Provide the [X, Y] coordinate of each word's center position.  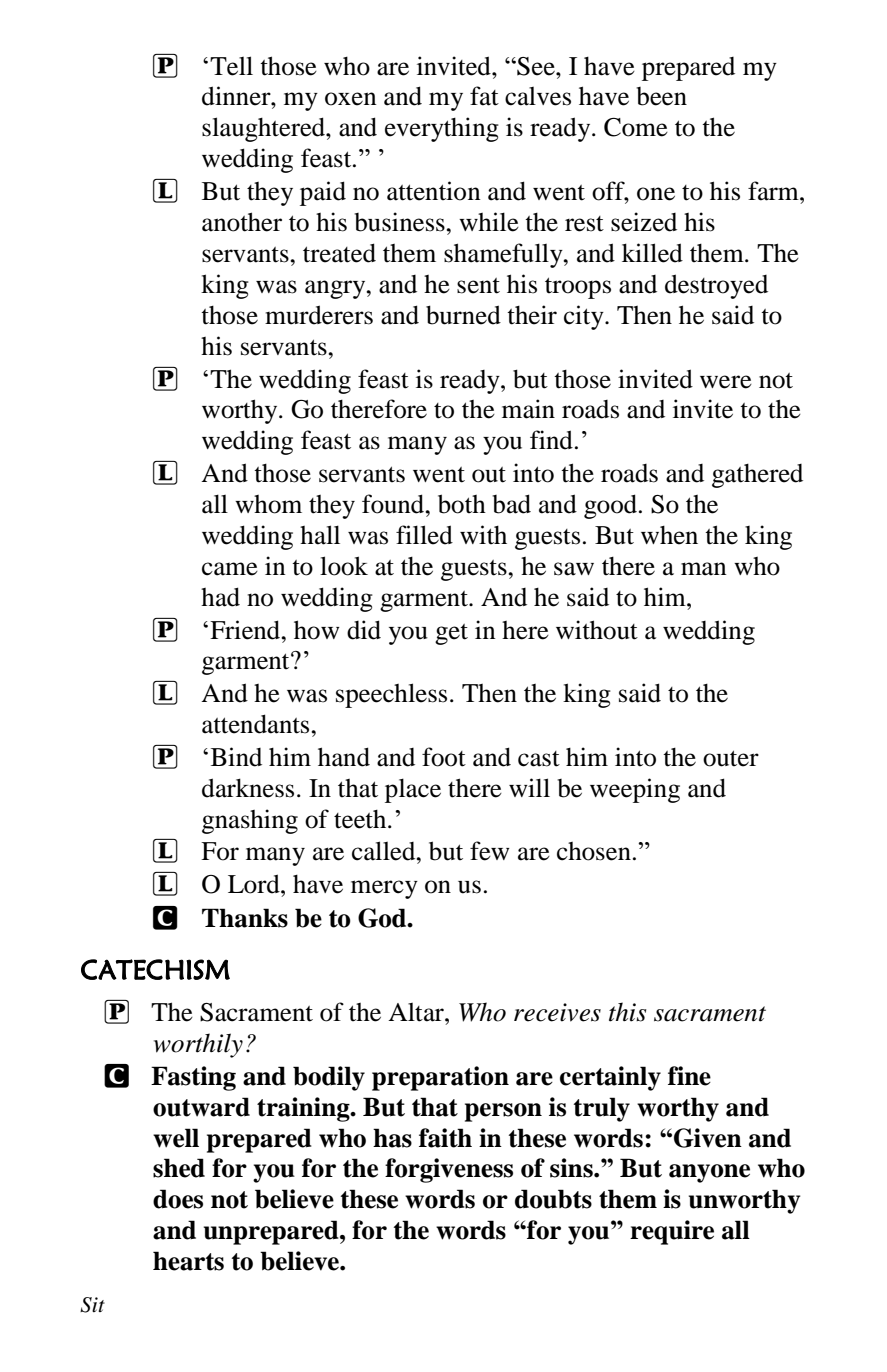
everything [442, 129]
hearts [188, 1261]
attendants [257, 724]
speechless [391, 695]
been [661, 96]
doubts [553, 1199]
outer [731, 758]
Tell [231, 66]
